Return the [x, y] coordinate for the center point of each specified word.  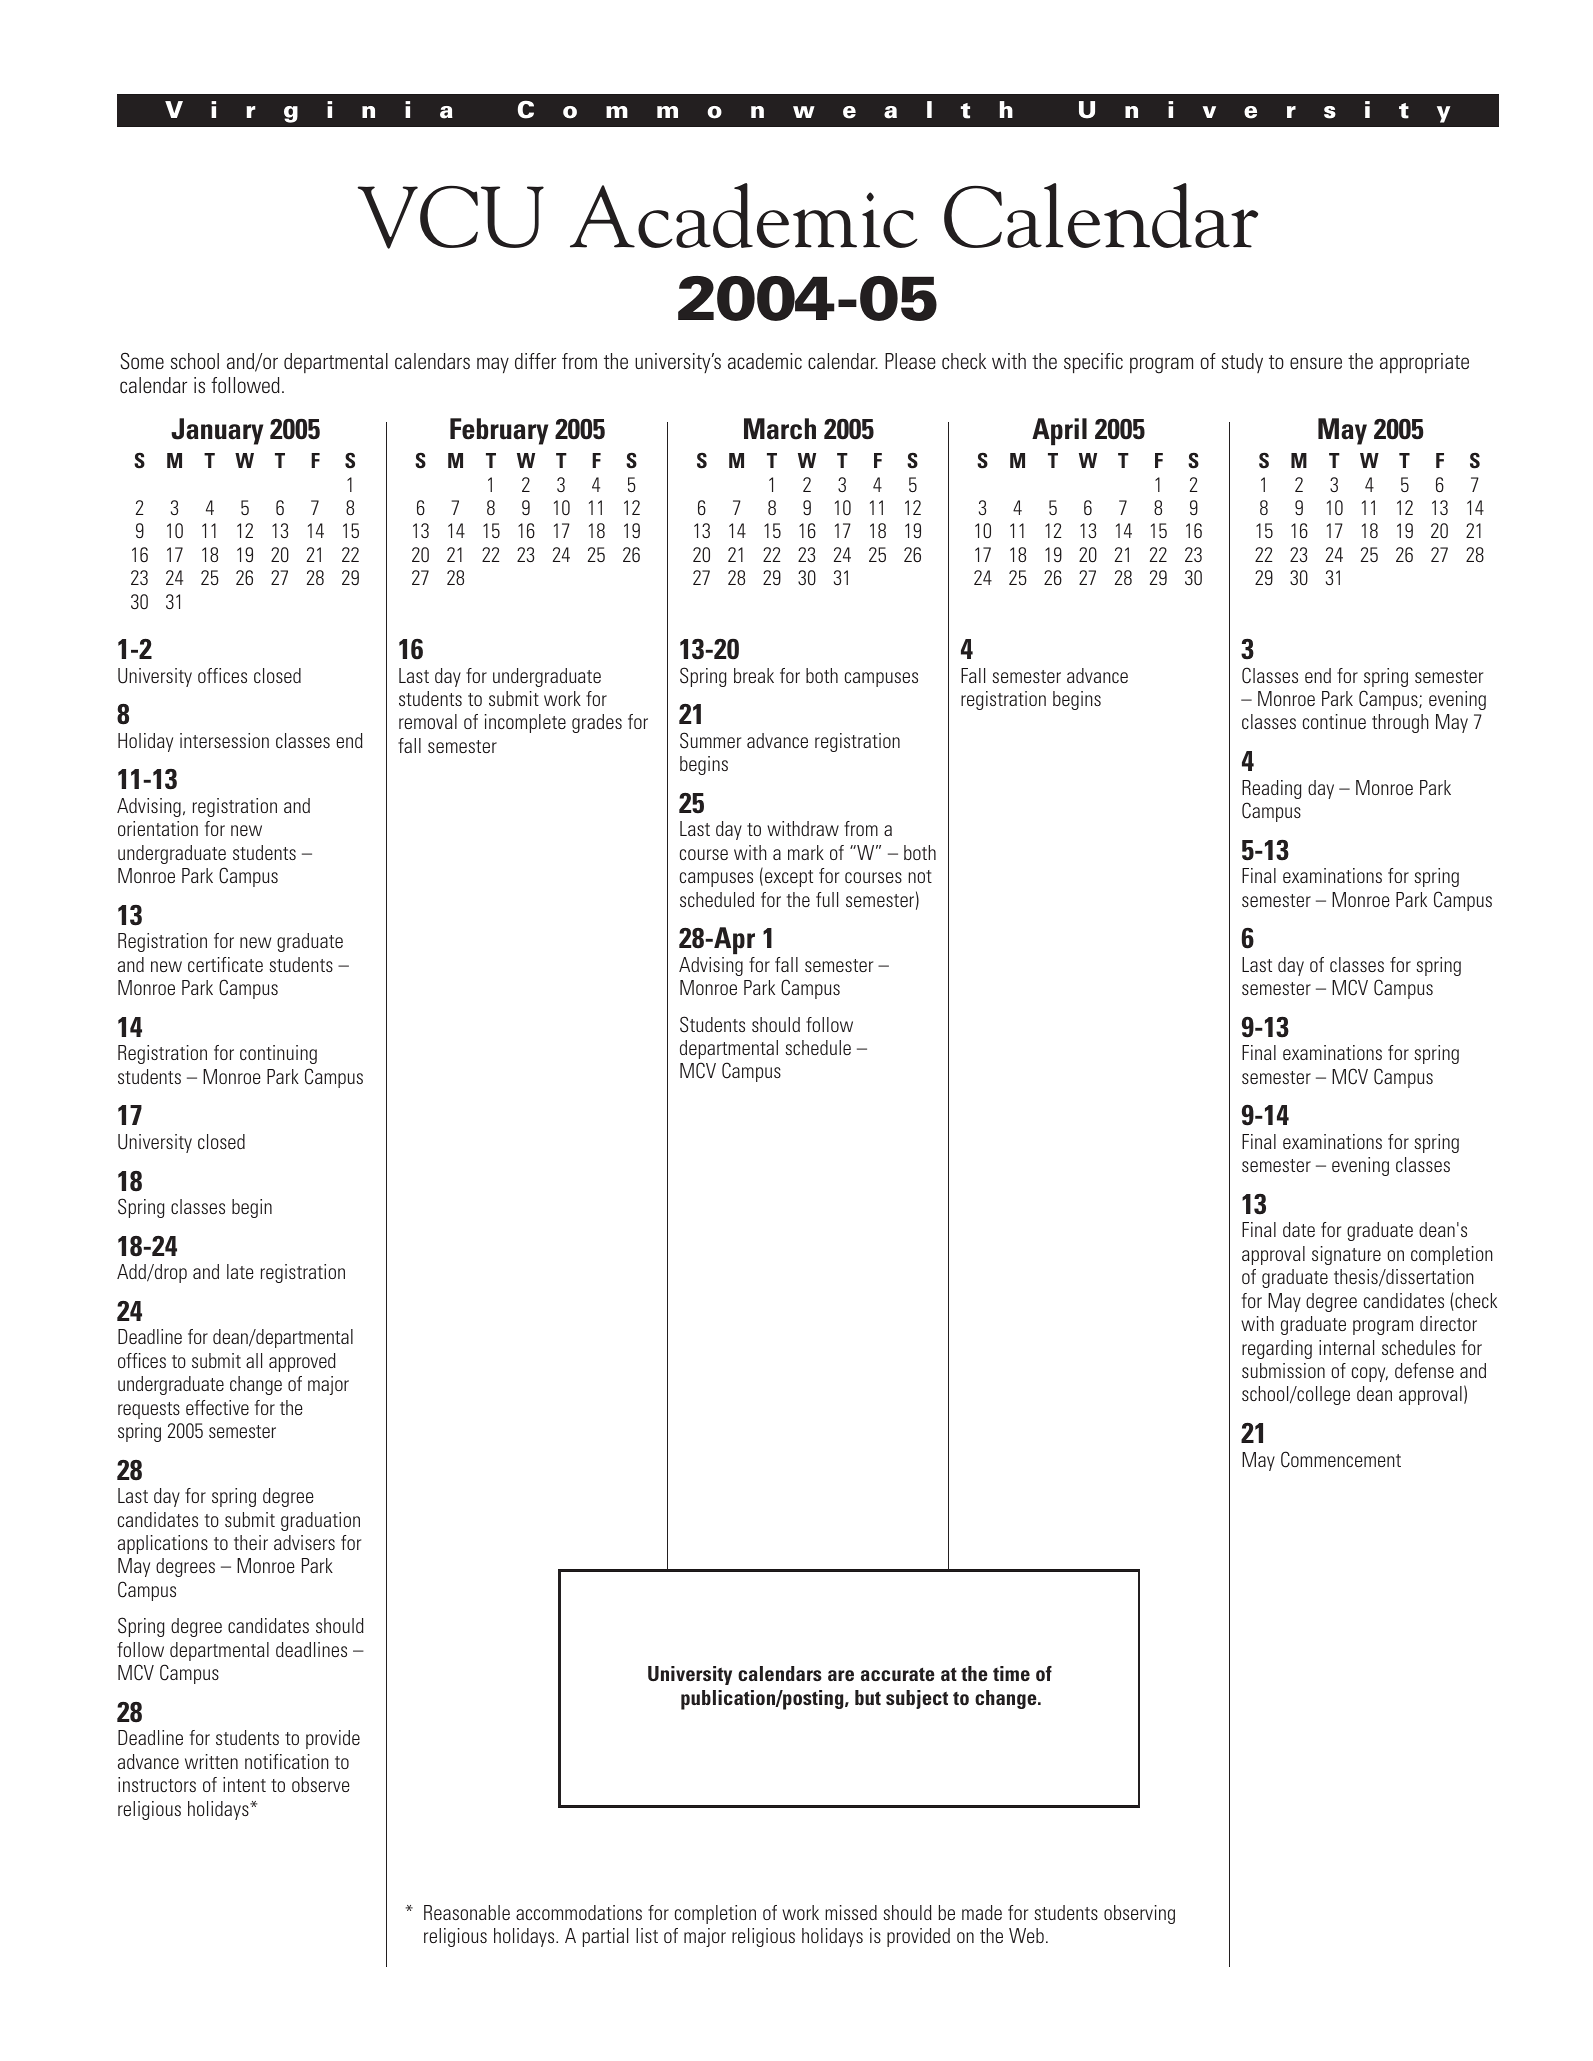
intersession [224, 740]
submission [1283, 1370]
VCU [451, 217]
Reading [1271, 789]
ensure [1316, 363]
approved [302, 1362]
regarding [1277, 1349]
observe [321, 1784]
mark [806, 852]
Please [910, 361]
